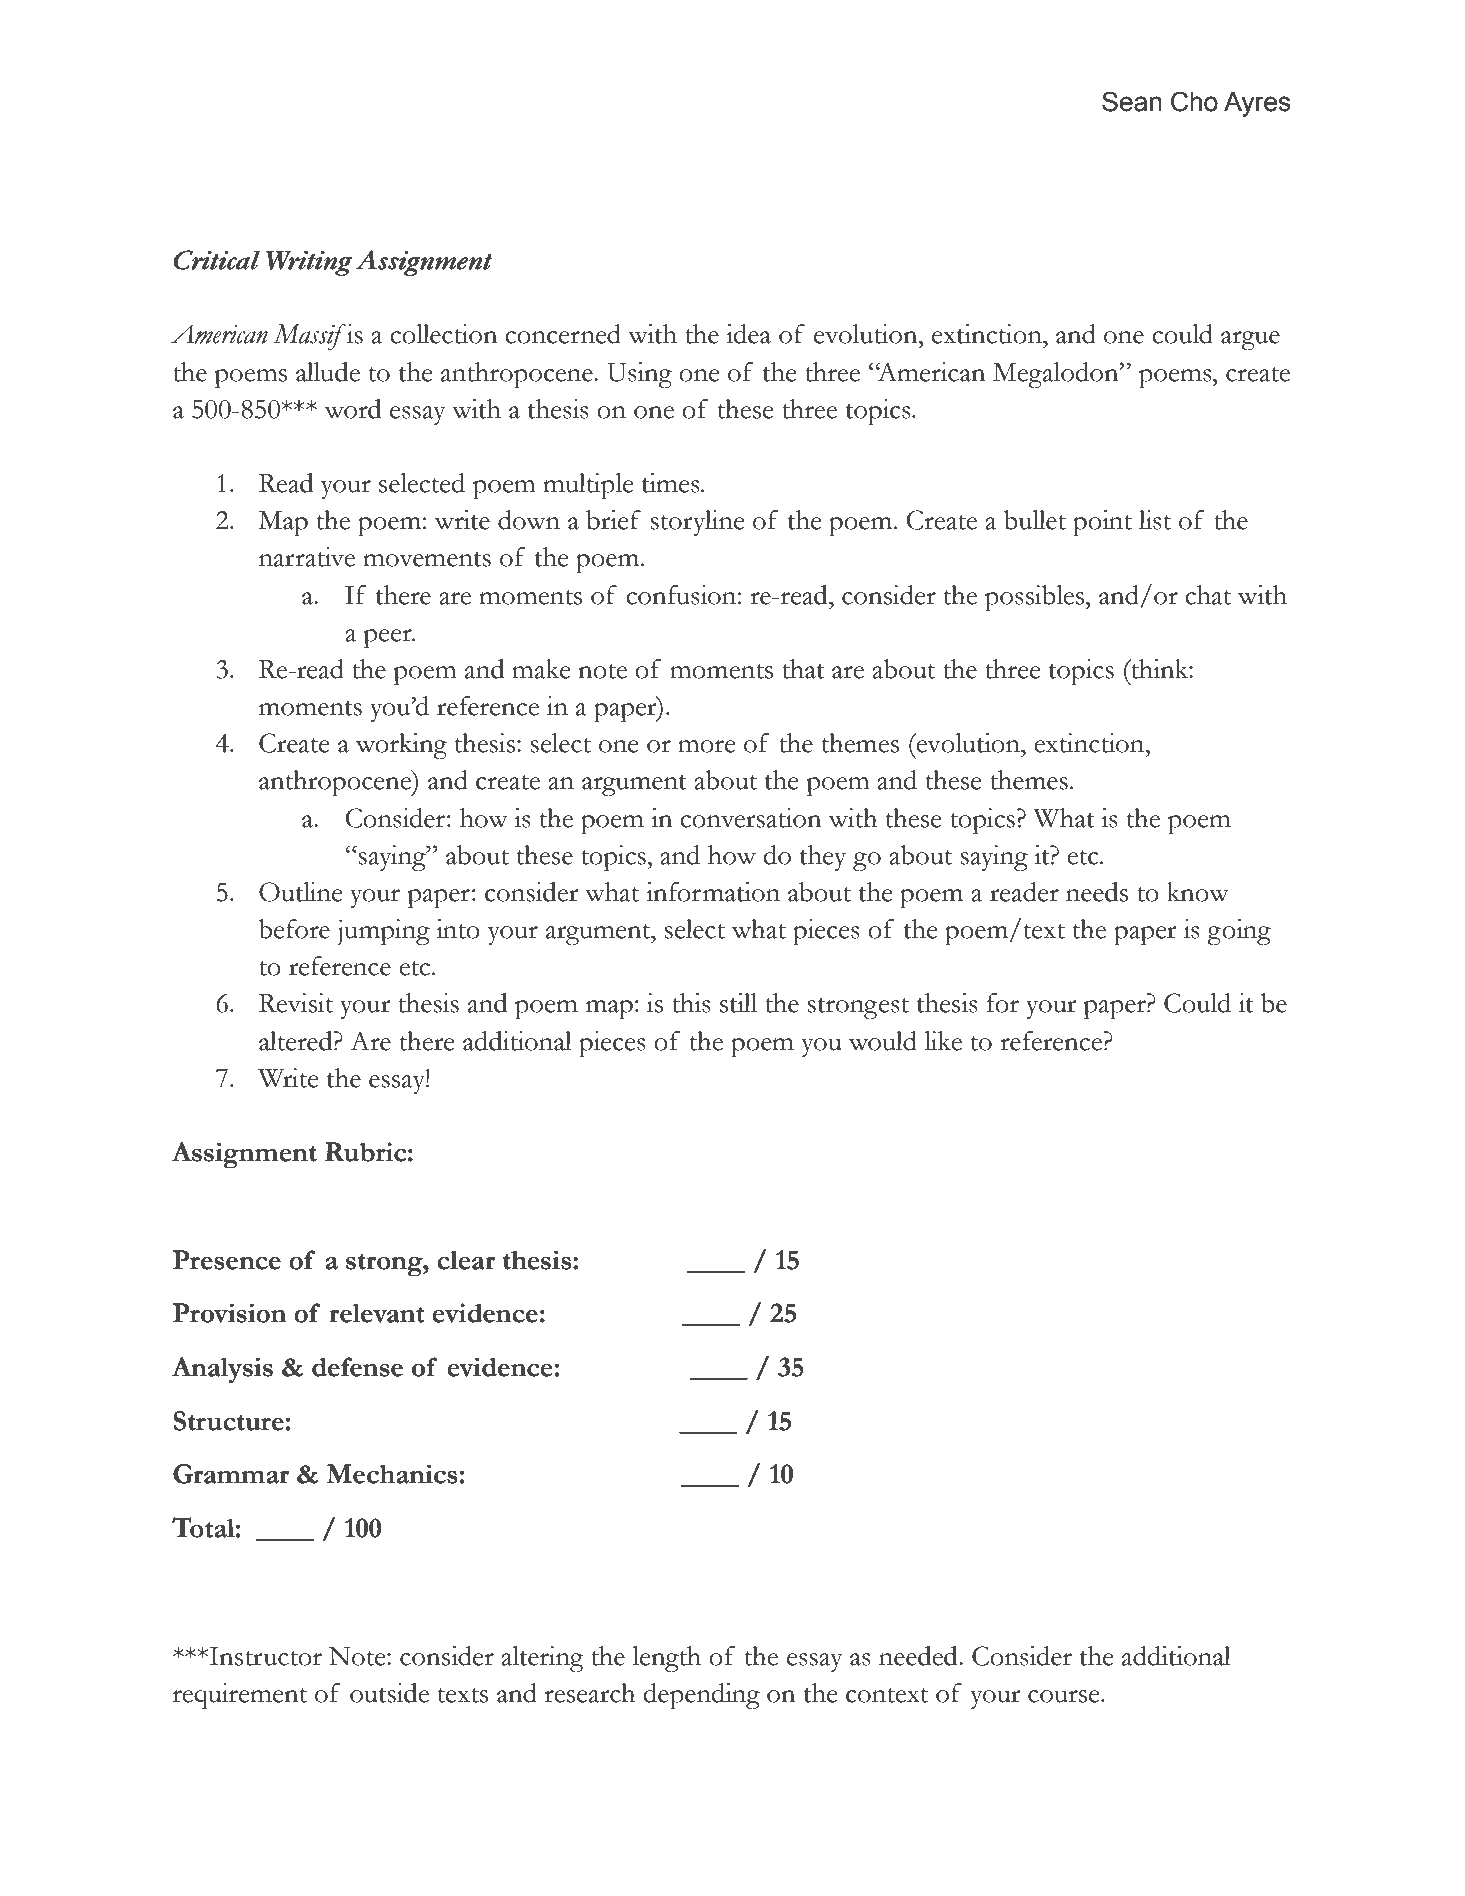 Image resolution: width=1465 pixels, height=1896 pixels. What do you see at coordinates (748, 334) in the image?
I see `idea` at bounding box center [748, 334].
